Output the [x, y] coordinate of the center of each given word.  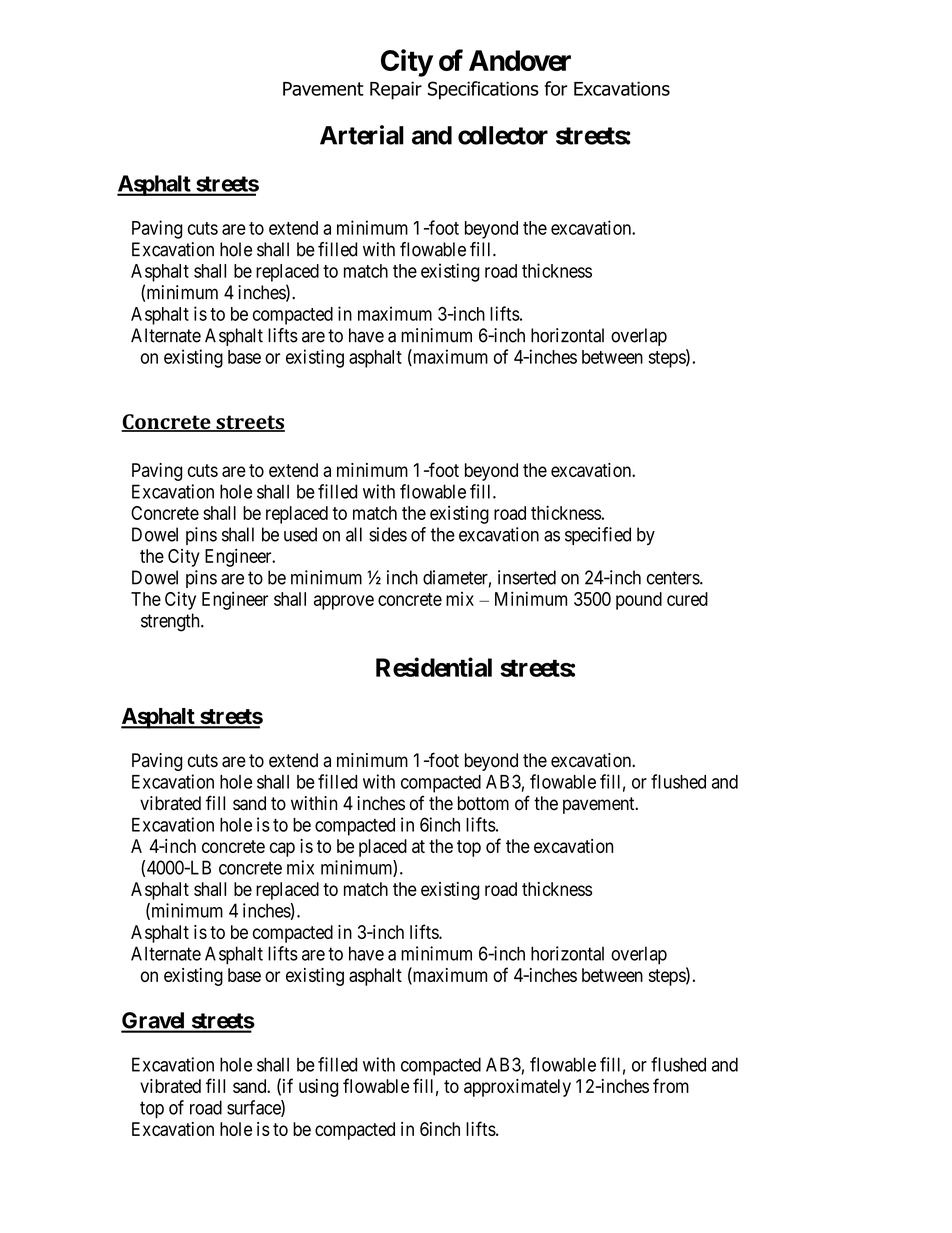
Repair [396, 90]
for [555, 88]
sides [388, 534]
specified [598, 536]
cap [282, 849]
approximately [517, 1088]
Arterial [362, 135]
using [318, 1088]
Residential [434, 667]
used [300, 534]
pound [639, 601]
